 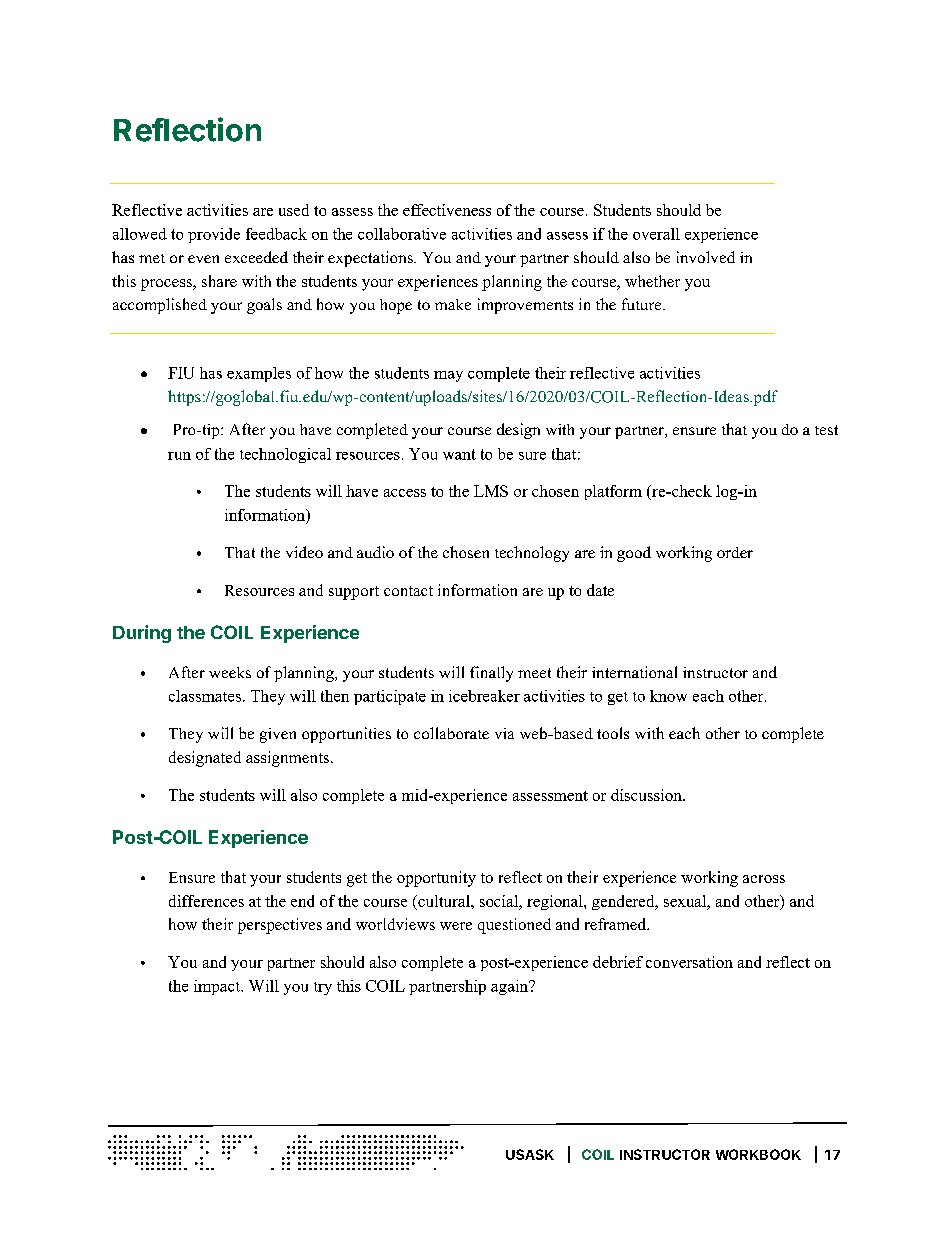 I want to click on impact, so click(x=218, y=987).
